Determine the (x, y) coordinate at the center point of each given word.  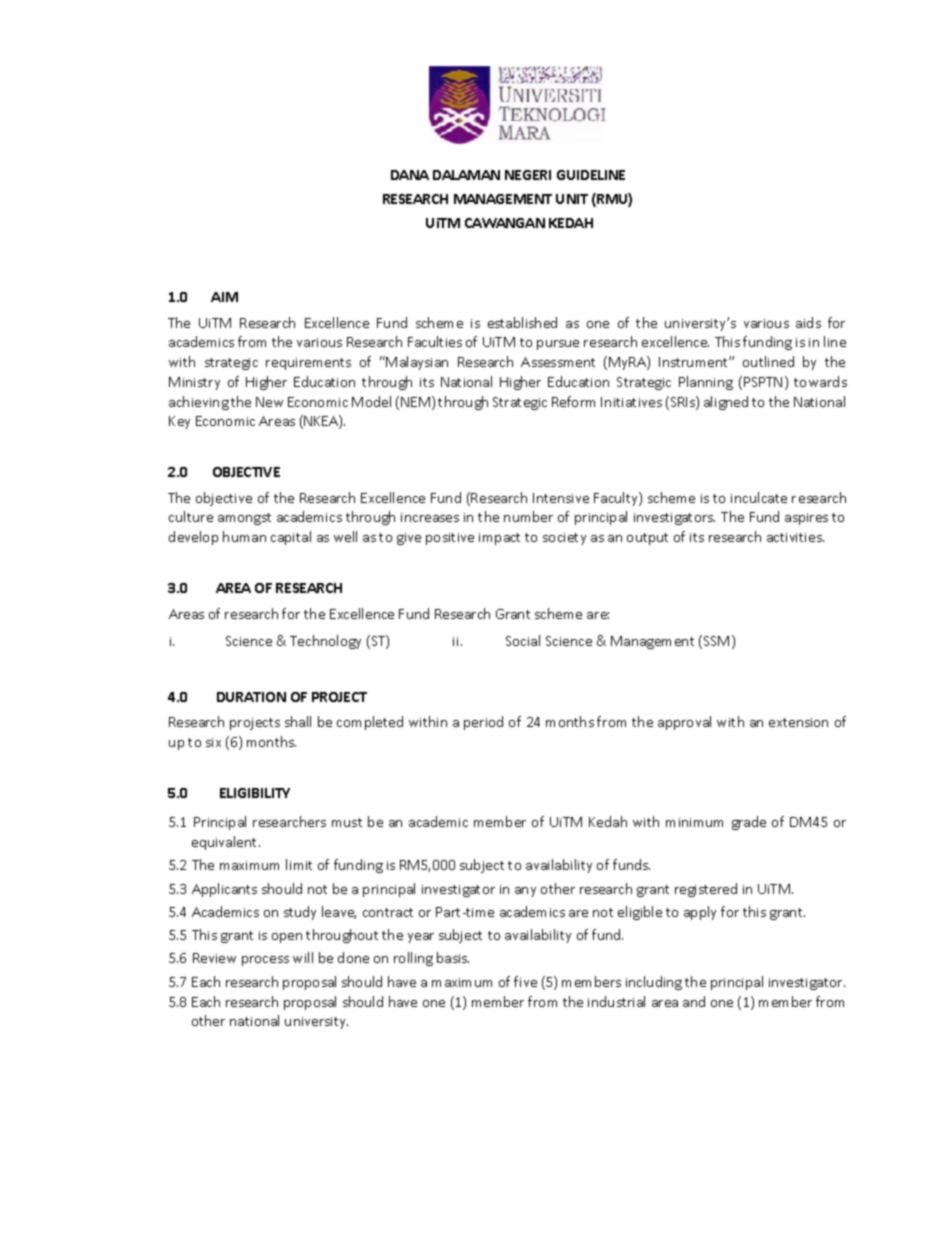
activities (795, 537)
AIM (224, 297)
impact (499, 539)
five (525, 981)
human (244, 536)
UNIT (572, 199)
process (265, 961)
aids (808, 322)
